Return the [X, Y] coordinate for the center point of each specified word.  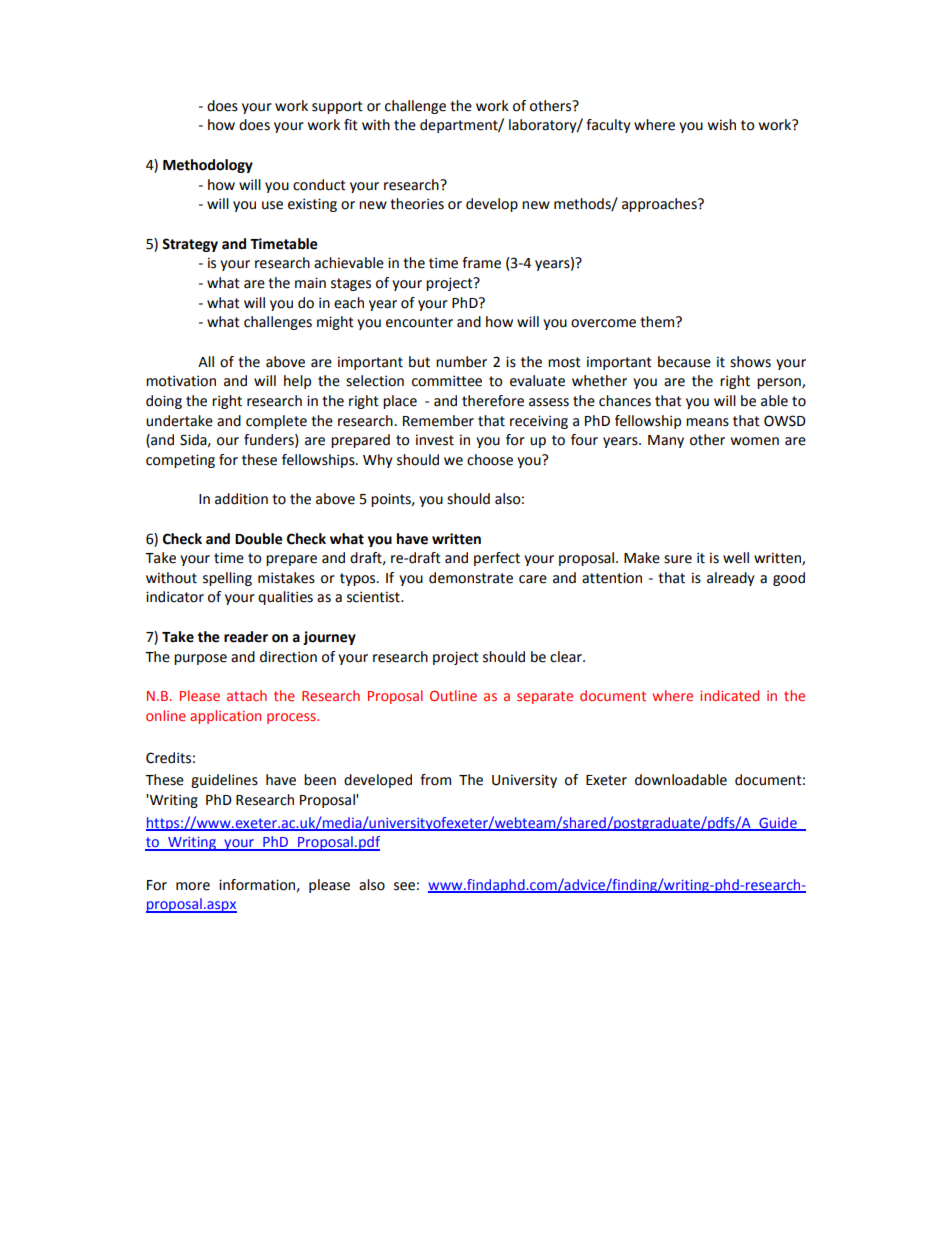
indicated [729, 695]
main [310, 283]
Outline [453, 695]
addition [241, 499]
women [755, 441]
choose [490, 460]
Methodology [208, 166]
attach [247, 695]
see [404, 886]
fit [351, 125]
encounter [419, 322]
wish [722, 125]
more [193, 886]
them [657, 322]
